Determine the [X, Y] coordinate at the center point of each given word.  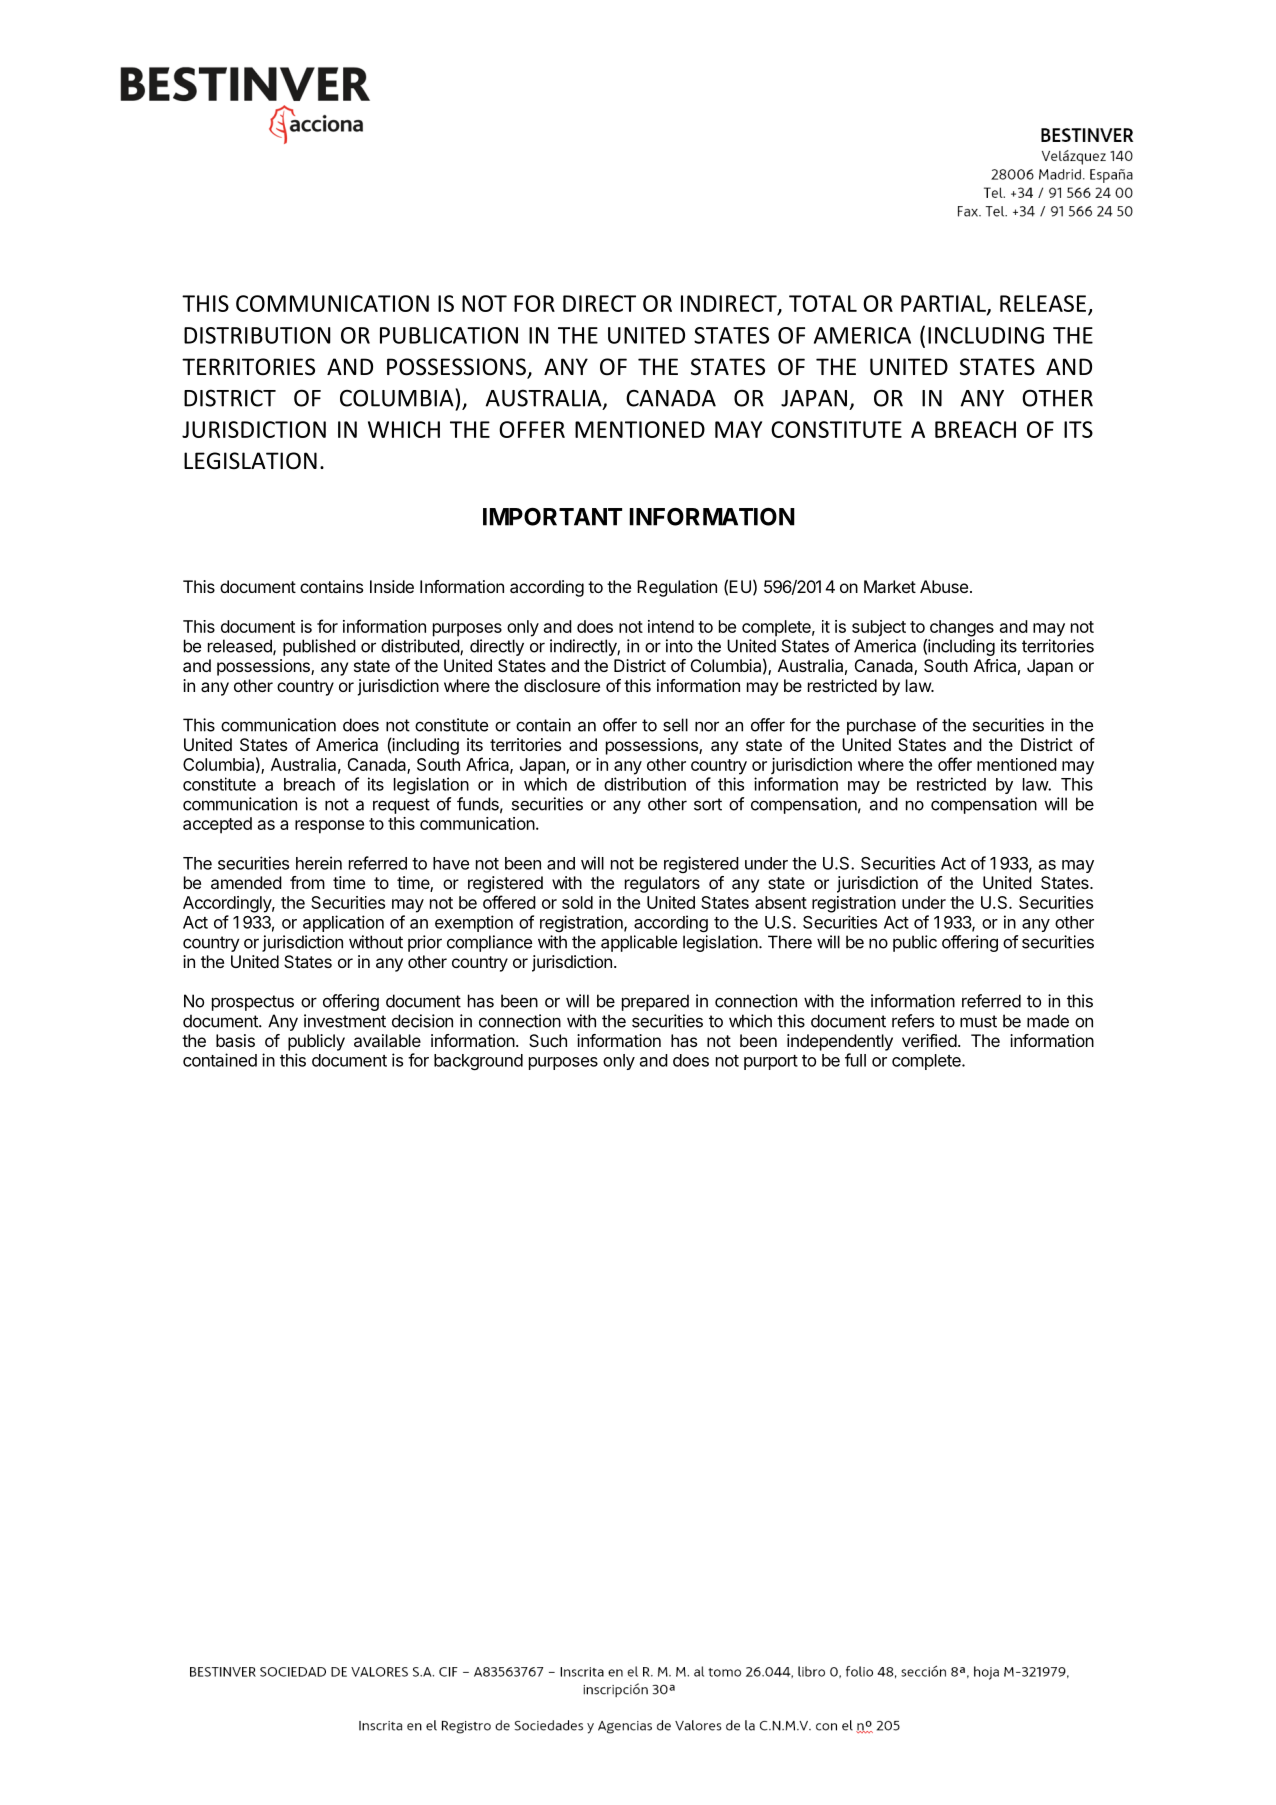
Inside [392, 586]
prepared [655, 1002]
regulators [662, 884]
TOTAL [823, 303]
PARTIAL [944, 304]
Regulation [677, 588]
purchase [881, 726]
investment [345, 1021]
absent [781, 902]
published [319, 647]
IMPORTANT [552, 517]
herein [319, 863]
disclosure [562, 685]
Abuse [944, 586]
